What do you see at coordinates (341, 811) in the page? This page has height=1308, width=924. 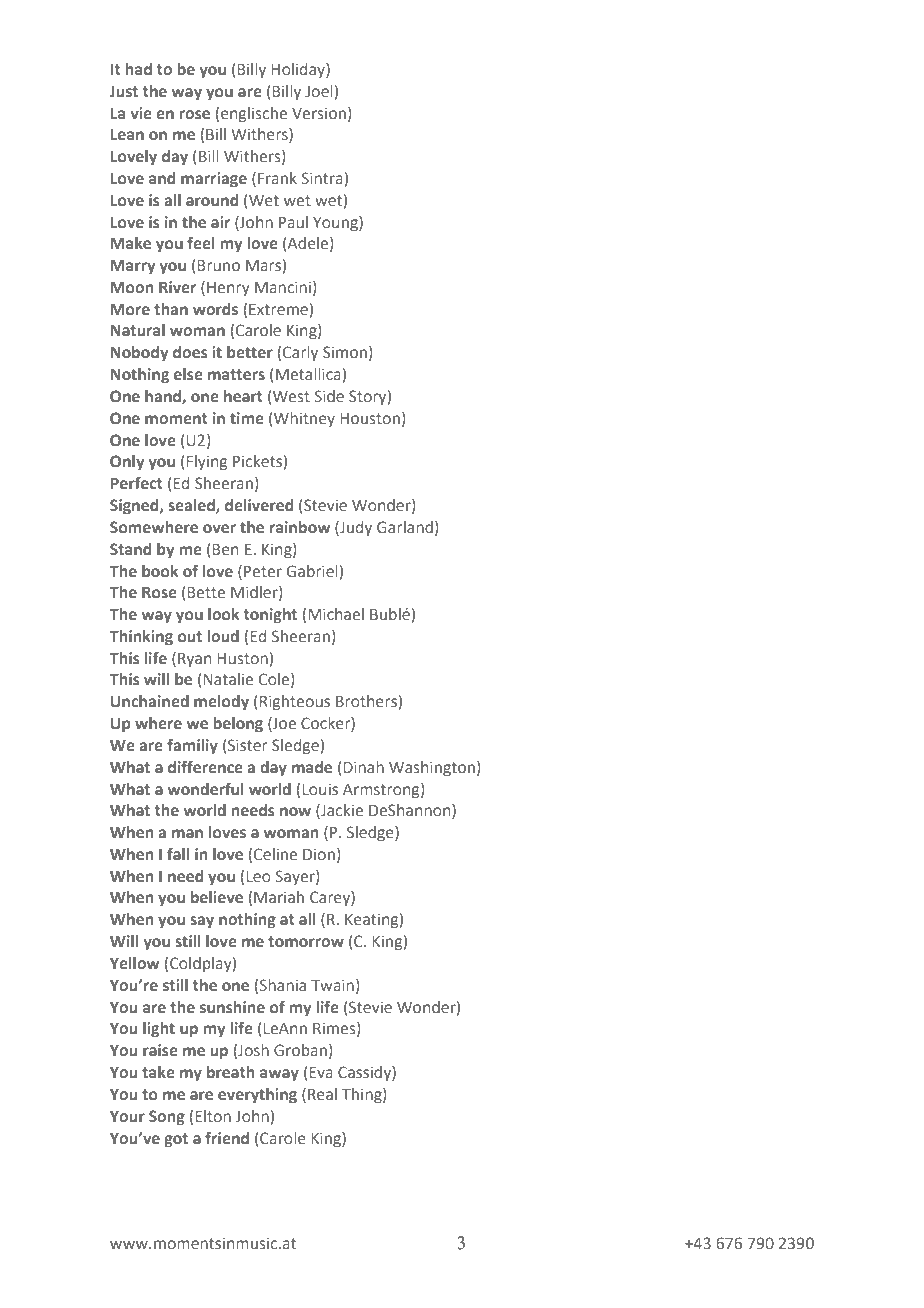 I see `Jackie` at bounding box center [341, 811].
